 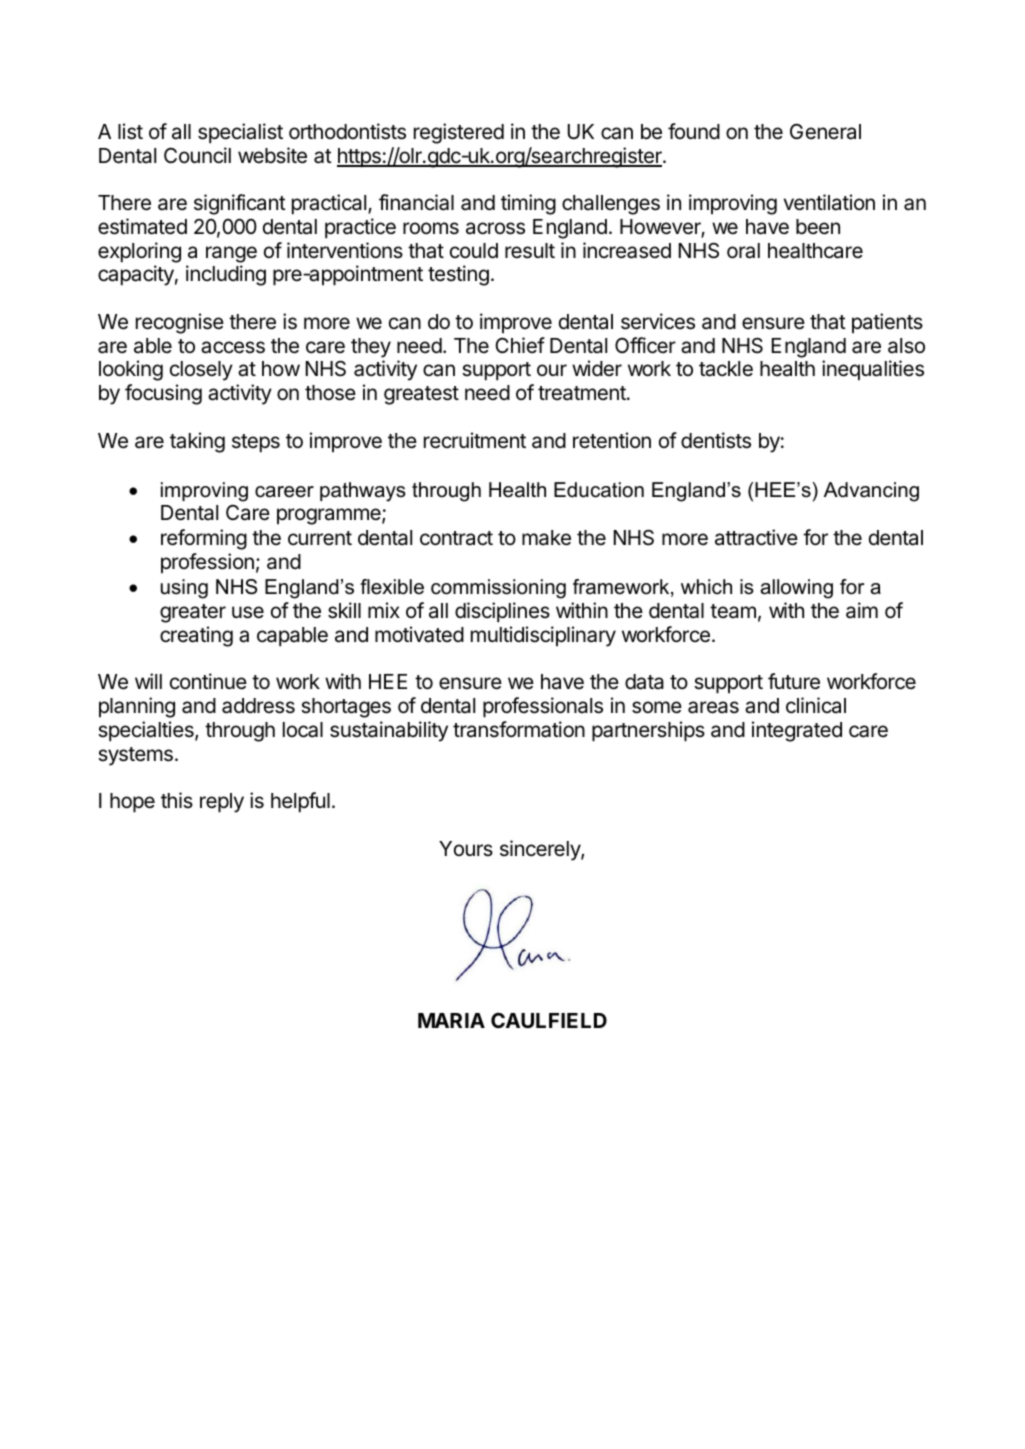 I want to click on MARIA, so click(x=451, y=1020).
